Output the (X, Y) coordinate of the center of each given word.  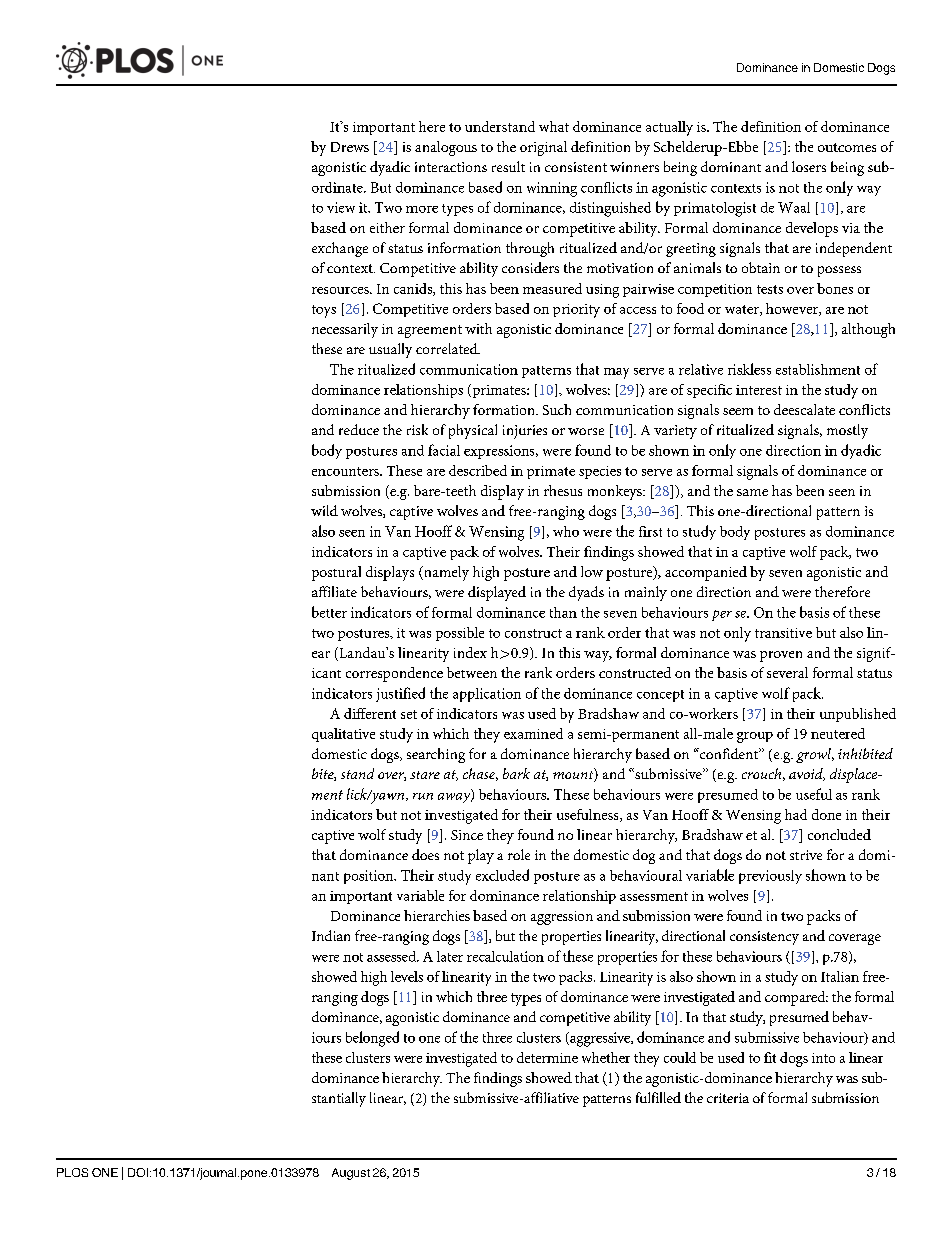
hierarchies (437, 915)
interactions (451, 167)
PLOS (72, 1172)
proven (781, 656)
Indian (331, 935)
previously (770, 877)
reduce (359, 429)
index (470, 652)
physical (473, 431)
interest (759, 390)
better (329, 612)
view (341, 207)
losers (809, 166)
